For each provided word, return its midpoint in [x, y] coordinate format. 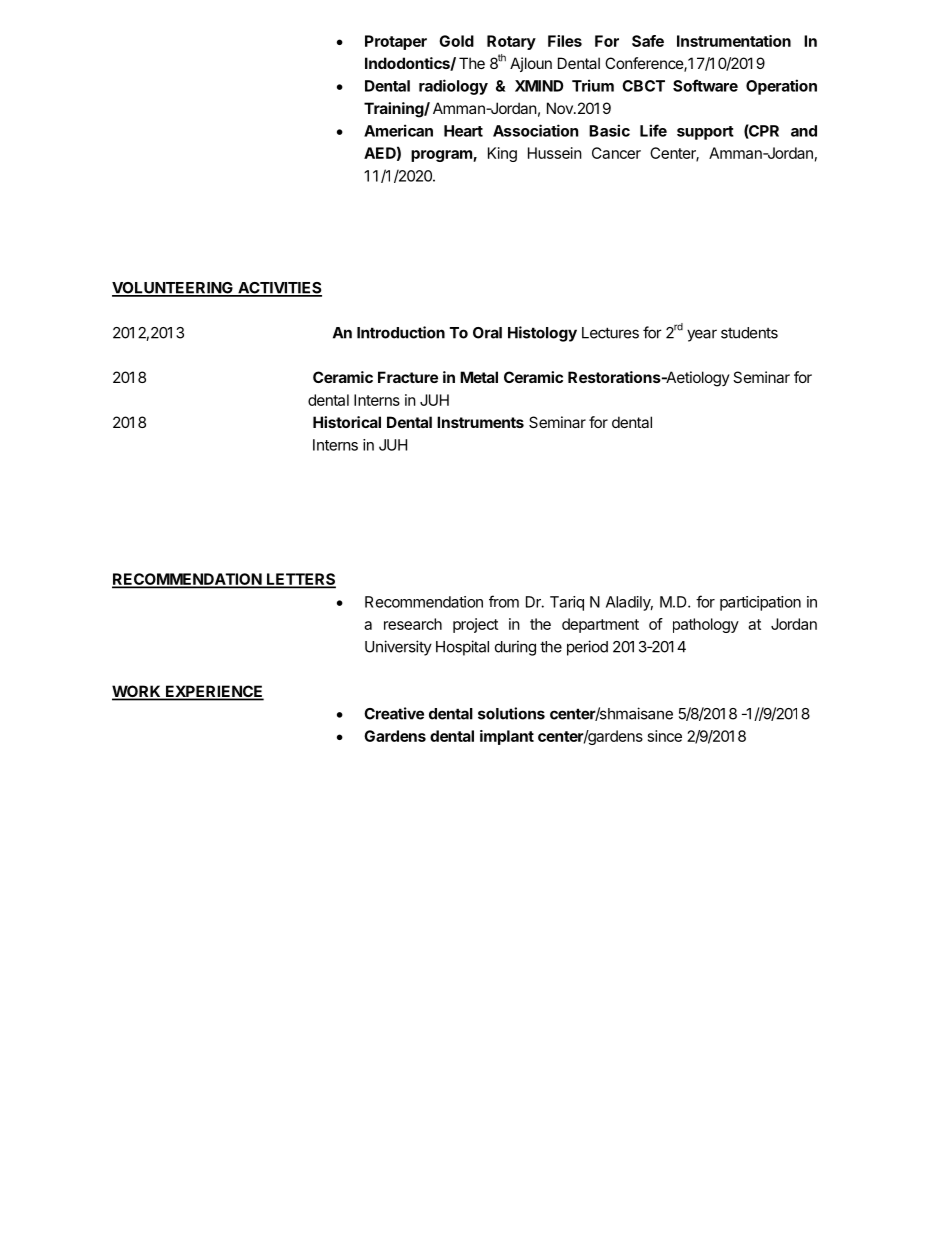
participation [760, 603]
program [442, 156]
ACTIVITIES [279, 289]
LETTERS [300, 580]
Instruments [480, 422]
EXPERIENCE [214, 692]
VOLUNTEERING [173, 289]
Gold [456, 41]
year [702, 335]
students [749, 333]
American [398, 130]
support [705, 133]
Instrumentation [734, 41]
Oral [487, 333]
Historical [347, 422]
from [504, 601]
